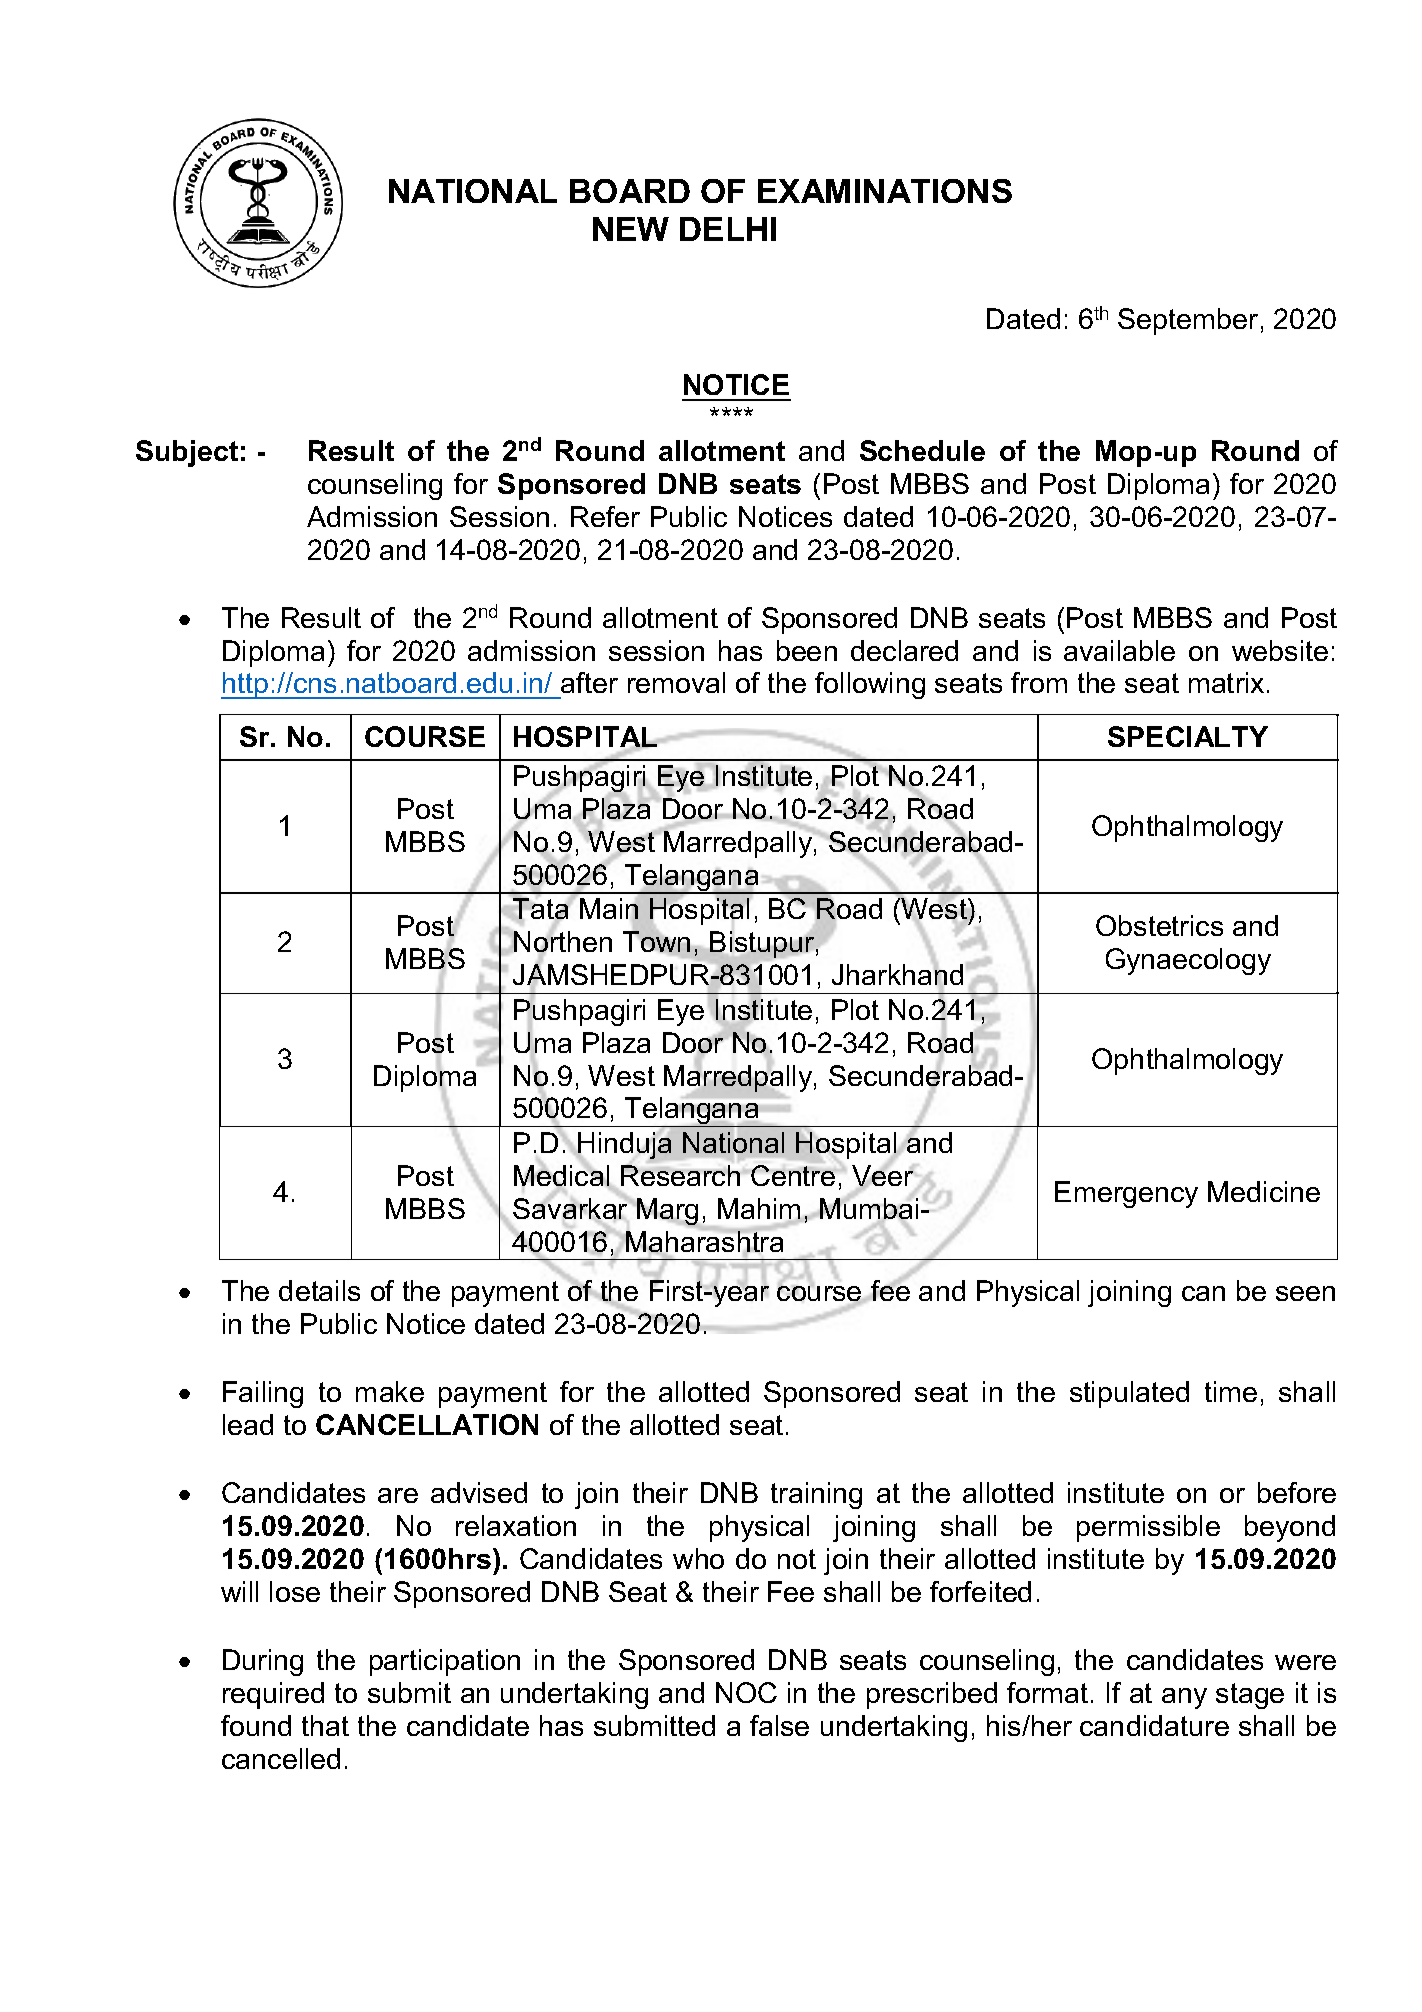 This image has width=1422, height=2012. What do you see at coordinates (1188, 321) in the image?
I see `September` at bounding box center [1188, 321].
